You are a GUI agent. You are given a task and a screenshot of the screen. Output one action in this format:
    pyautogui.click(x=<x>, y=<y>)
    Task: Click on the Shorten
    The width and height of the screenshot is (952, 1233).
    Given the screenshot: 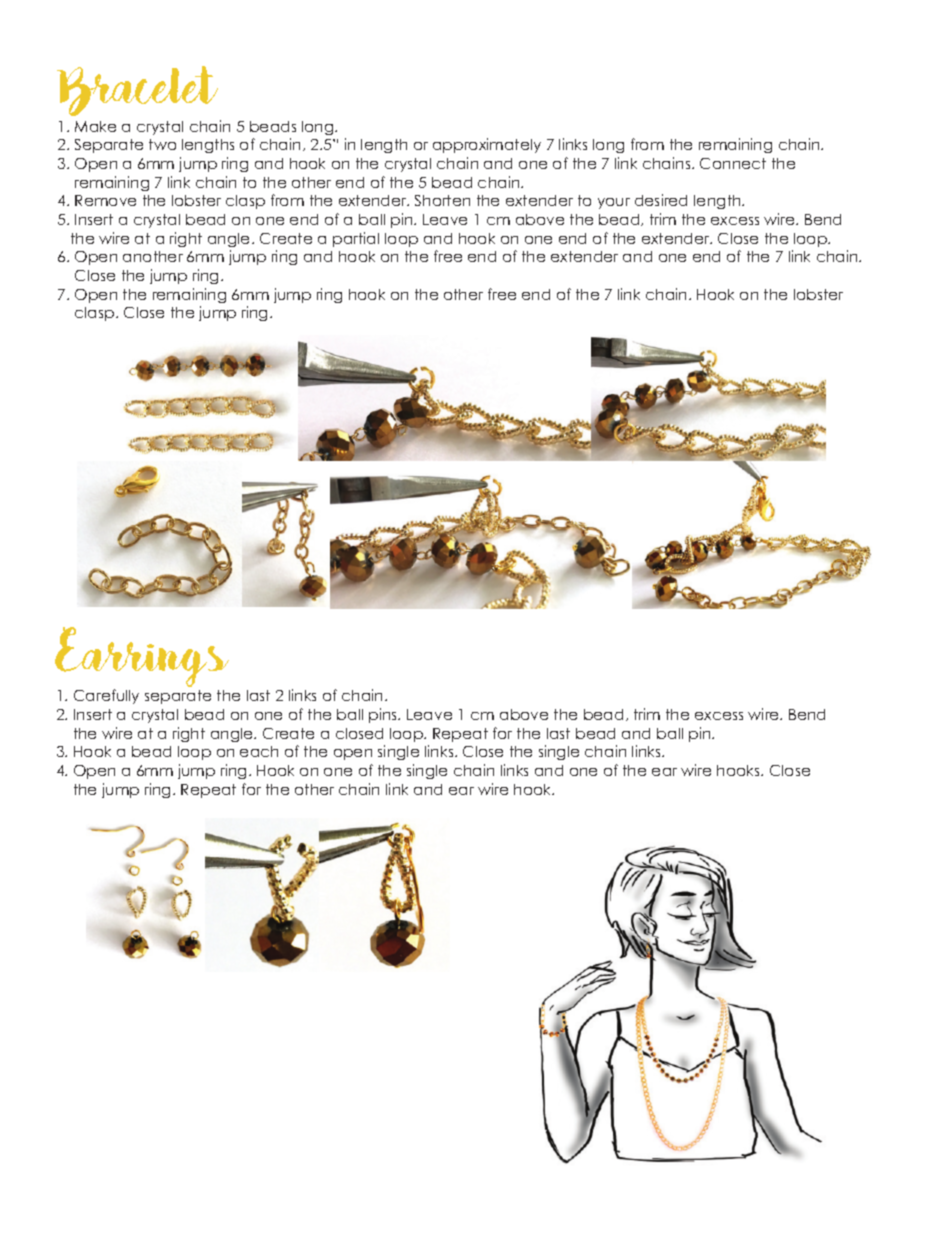 What is the action you would take?
    pyautogui.click(x=442, y=200)
